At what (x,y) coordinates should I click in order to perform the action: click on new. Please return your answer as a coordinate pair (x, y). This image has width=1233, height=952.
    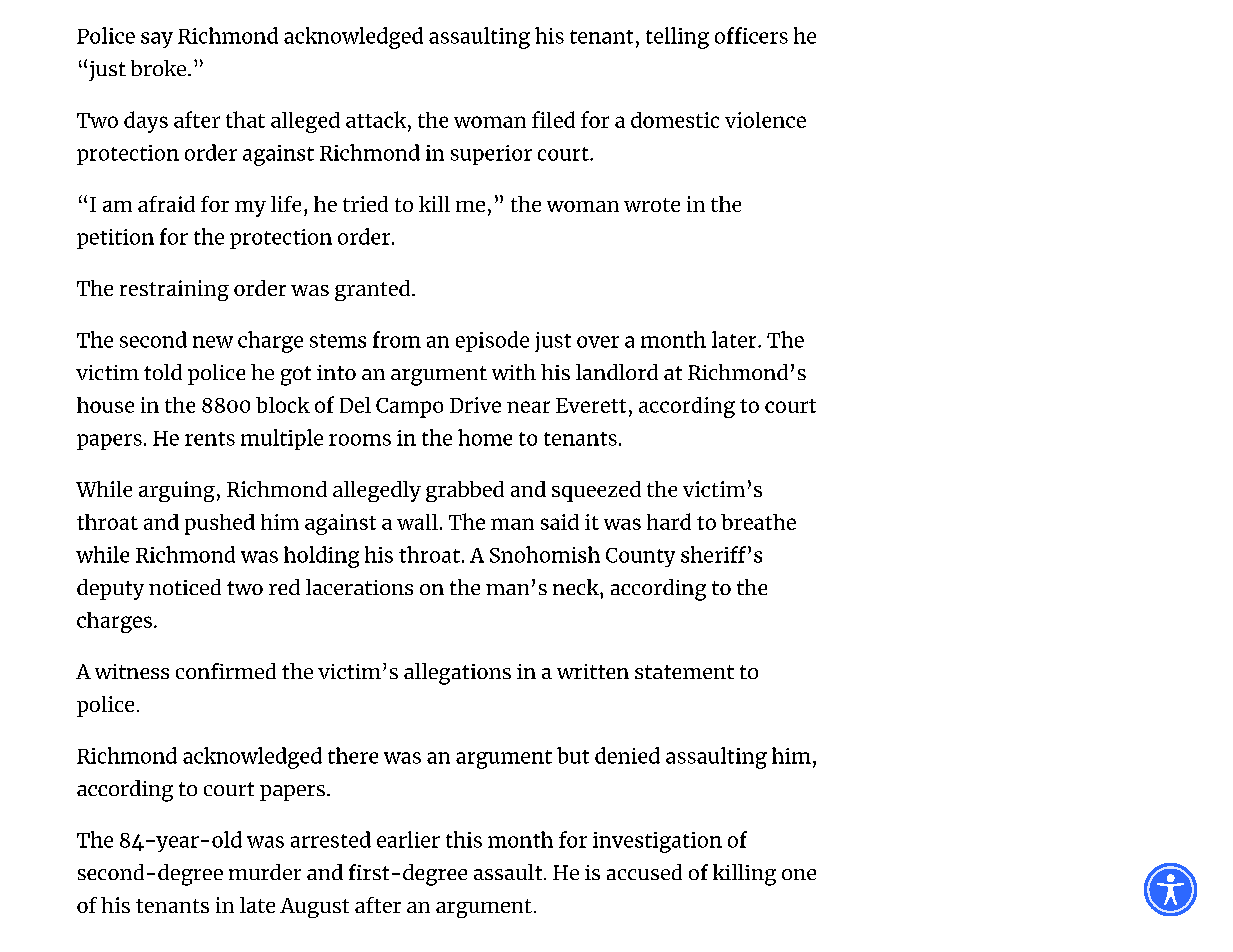
    Looking at the image, I should click on (213, 342).
